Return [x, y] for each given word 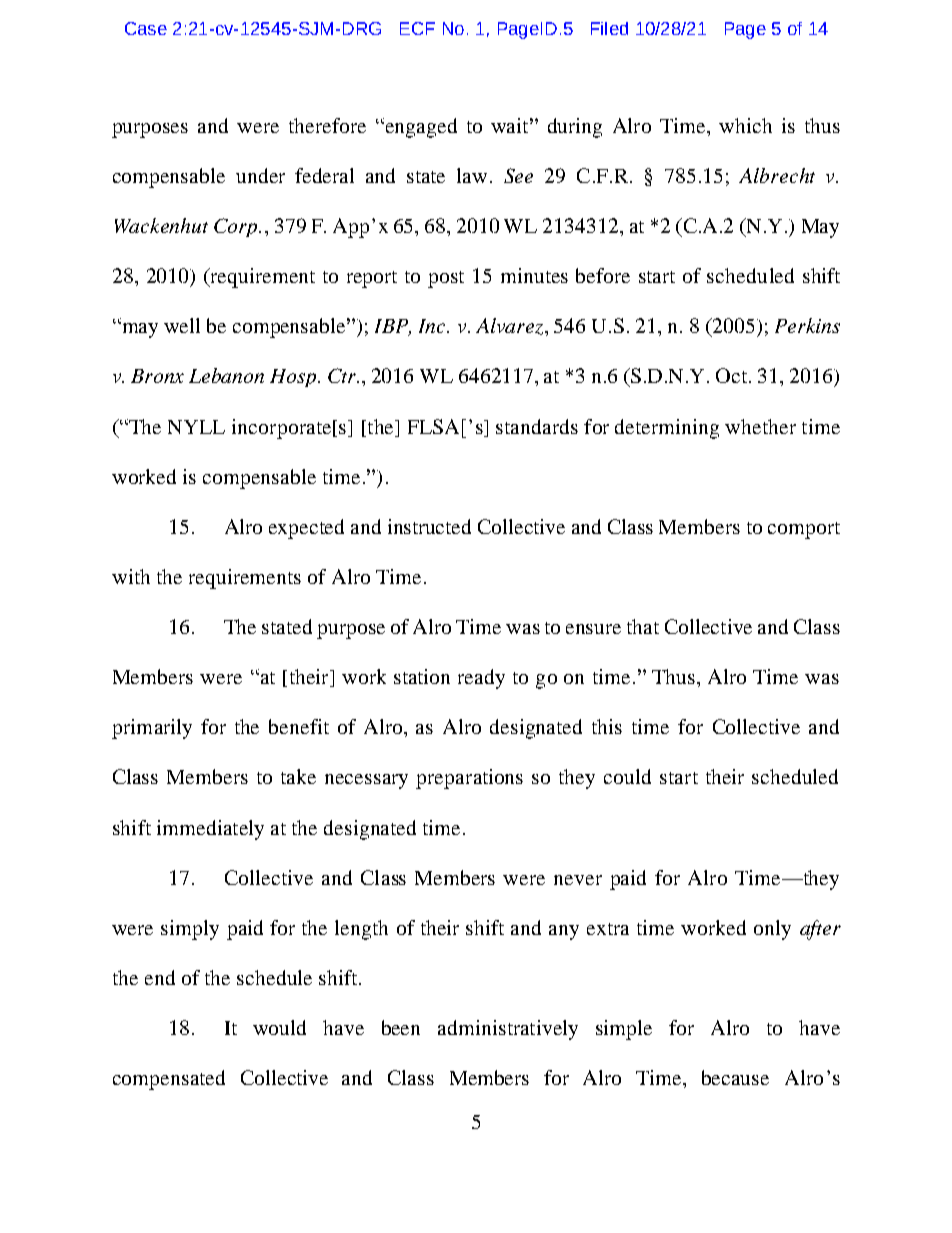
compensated [169, 1080]
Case [146, 28]
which [745, 125]
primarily [152, 729]
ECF [417, 28]
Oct [731, 375]
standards [537, 426]
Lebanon [226, 375]
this [607, 726]
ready [481, 679]
